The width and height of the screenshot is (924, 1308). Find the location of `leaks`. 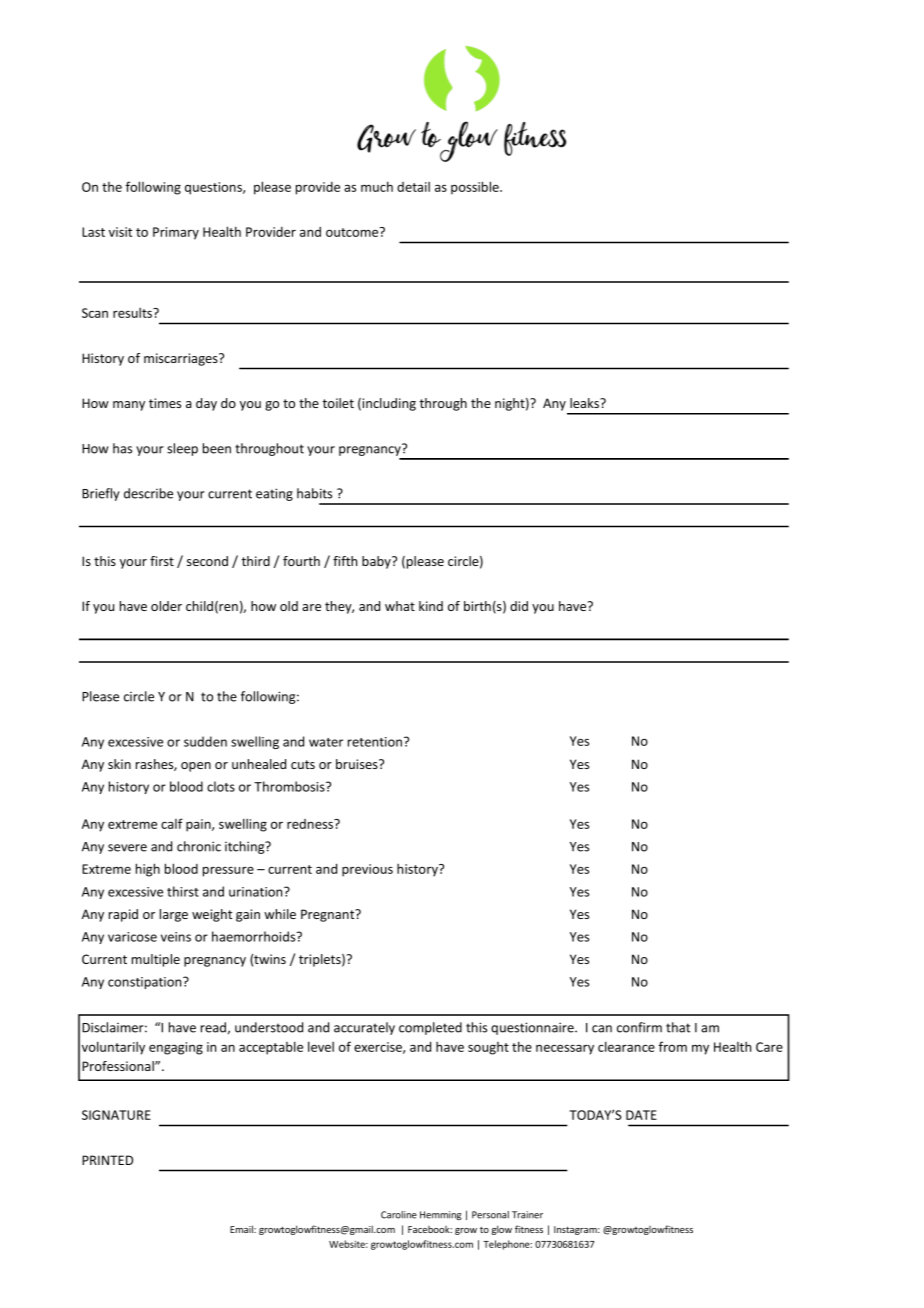

leaks is located at coordinates (586, 403).
